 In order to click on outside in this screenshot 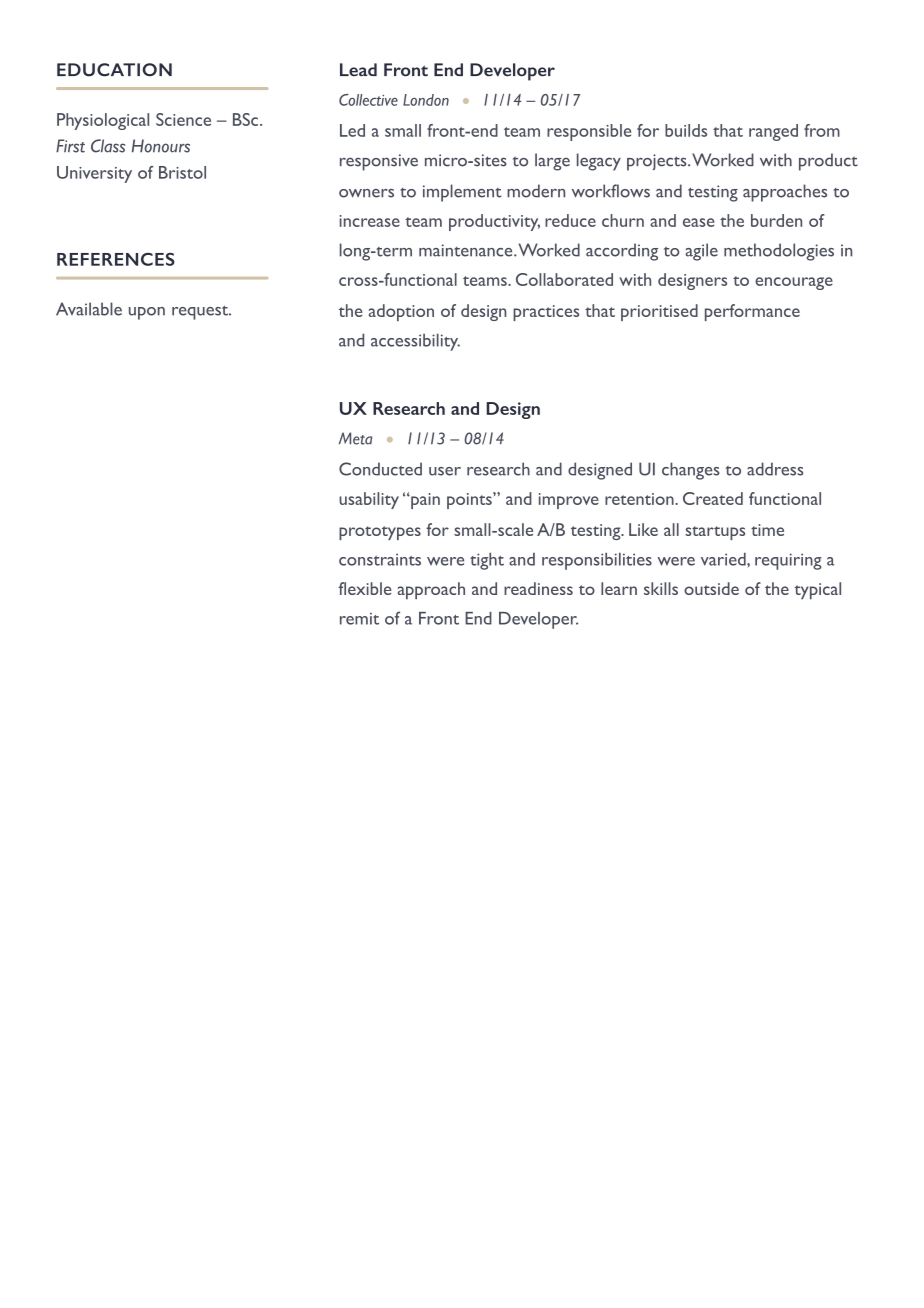, I will do `click(711, 588)`.
